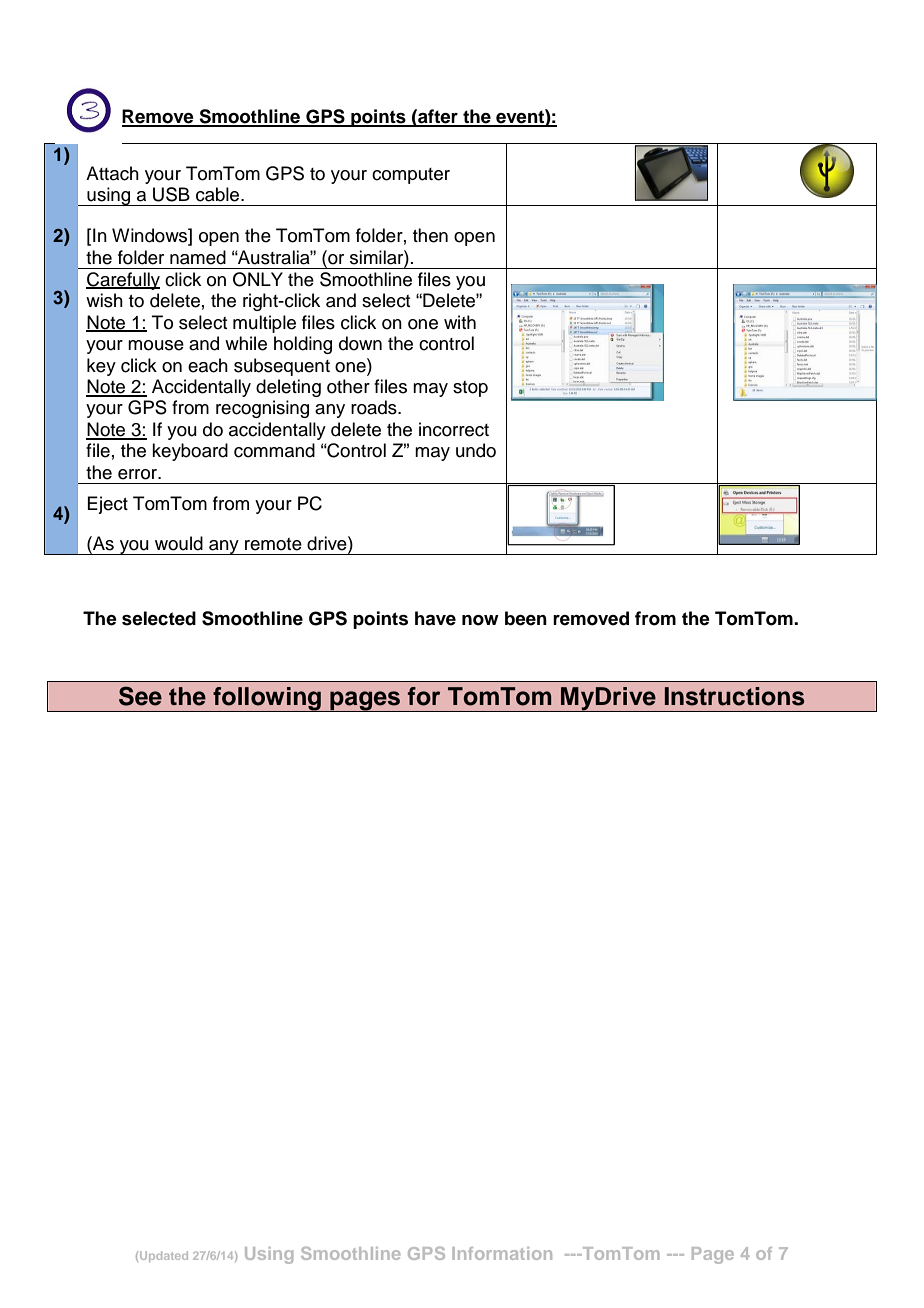 The image size is (924, 1308). I want to click on See, so click(140, 696).
